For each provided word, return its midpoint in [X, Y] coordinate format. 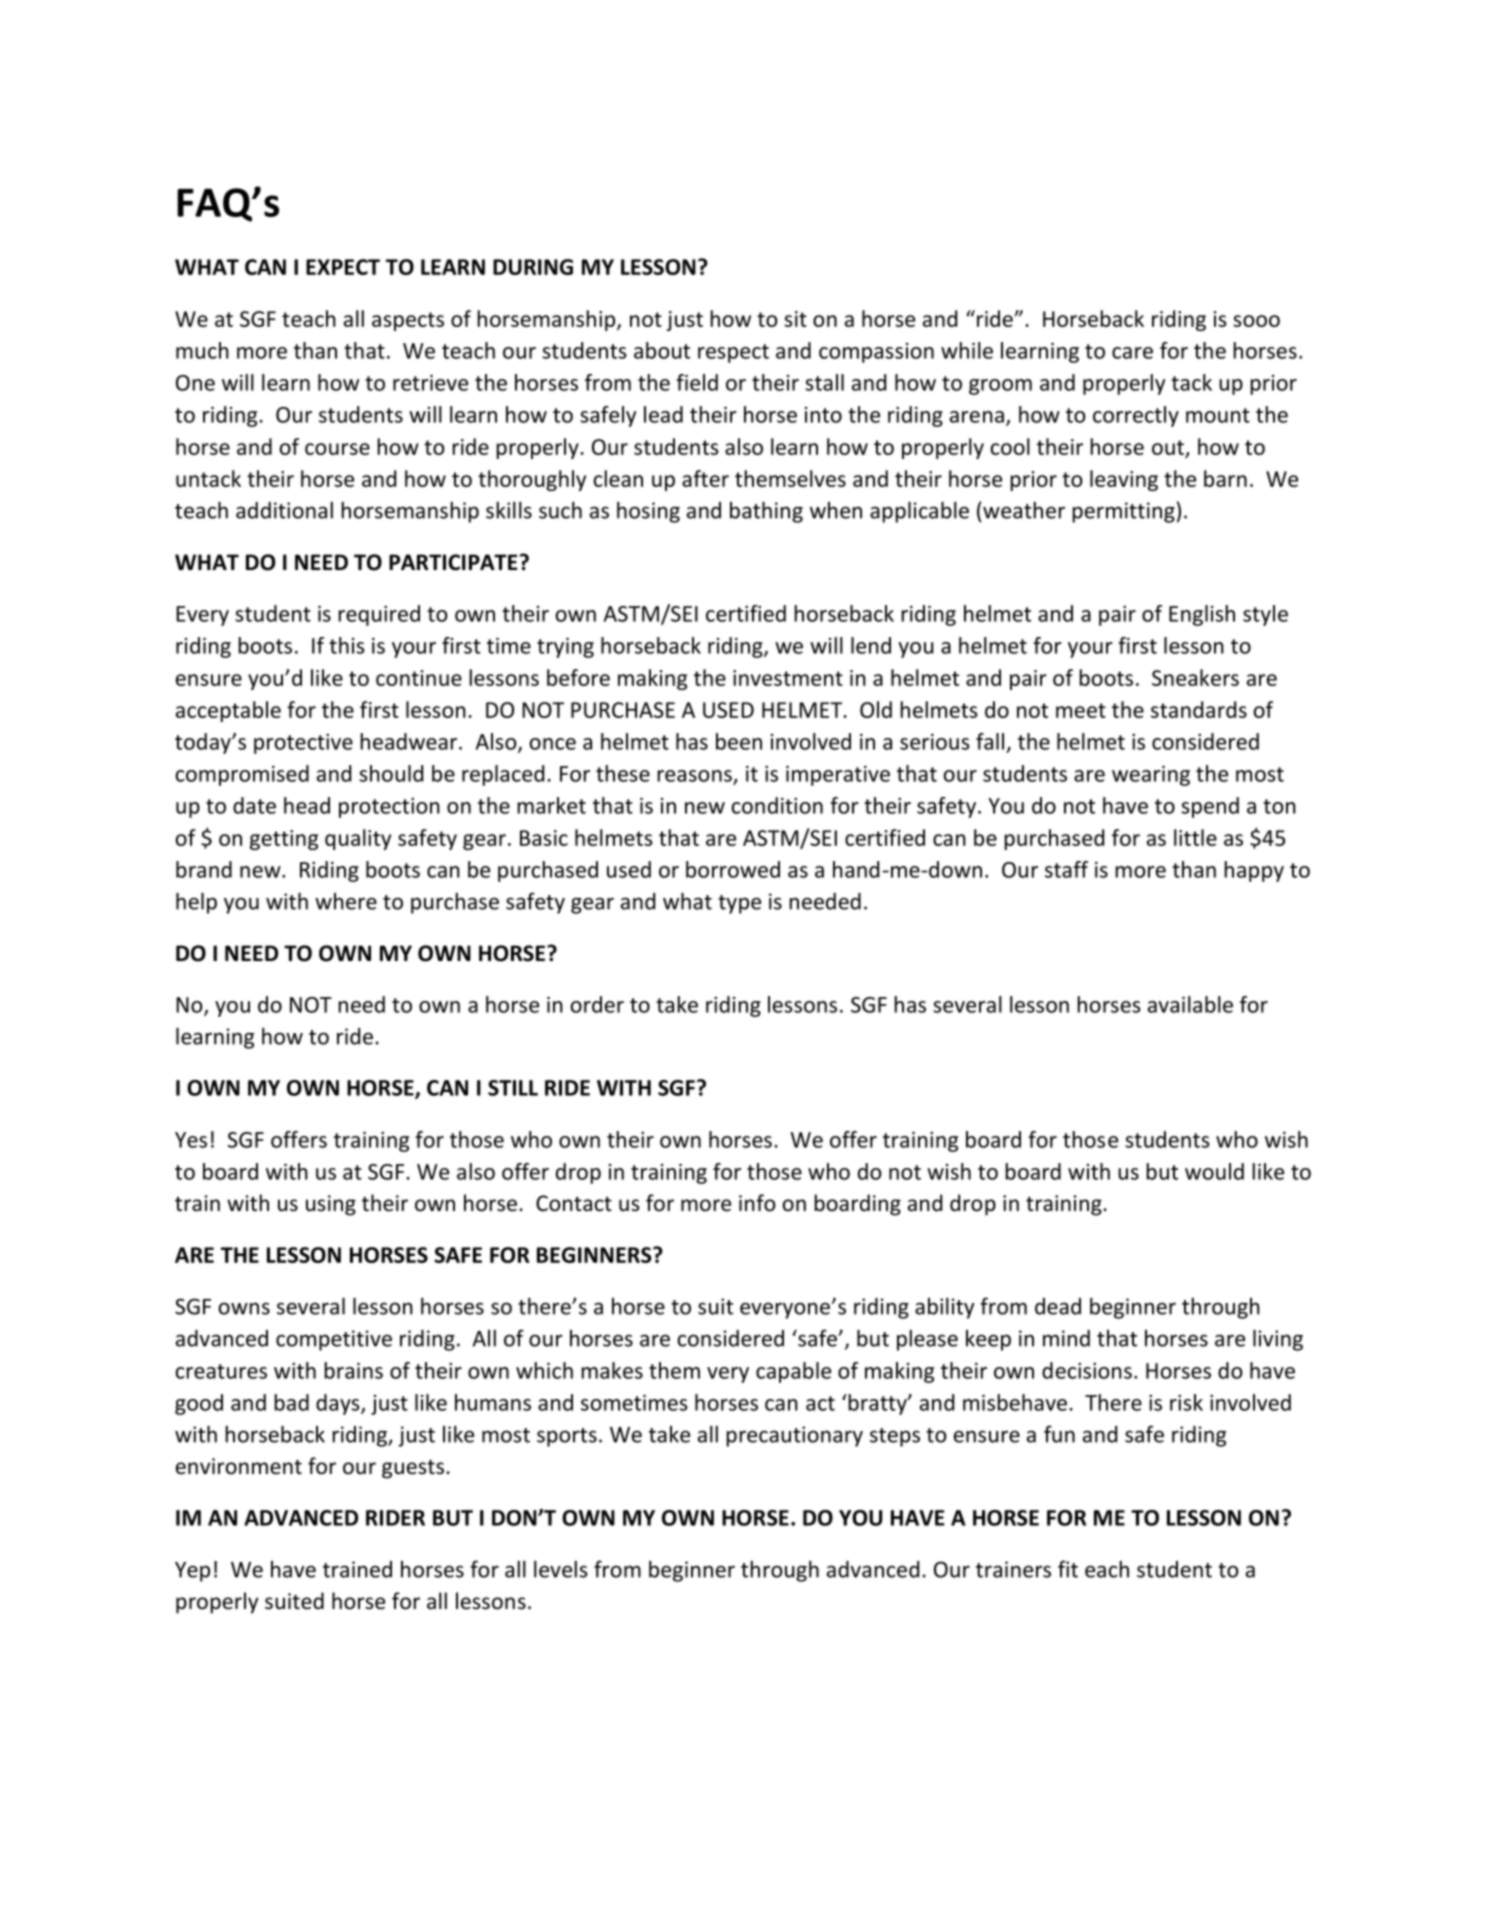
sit [795, 319]
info [757, 1203]
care [1132, 353]
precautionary [794, 1436]
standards [1199, 709]
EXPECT [343, 267]
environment [239, 1466]
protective [303, 744]
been [739, 741]
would [1214, 1171]
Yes [191, 1140]
